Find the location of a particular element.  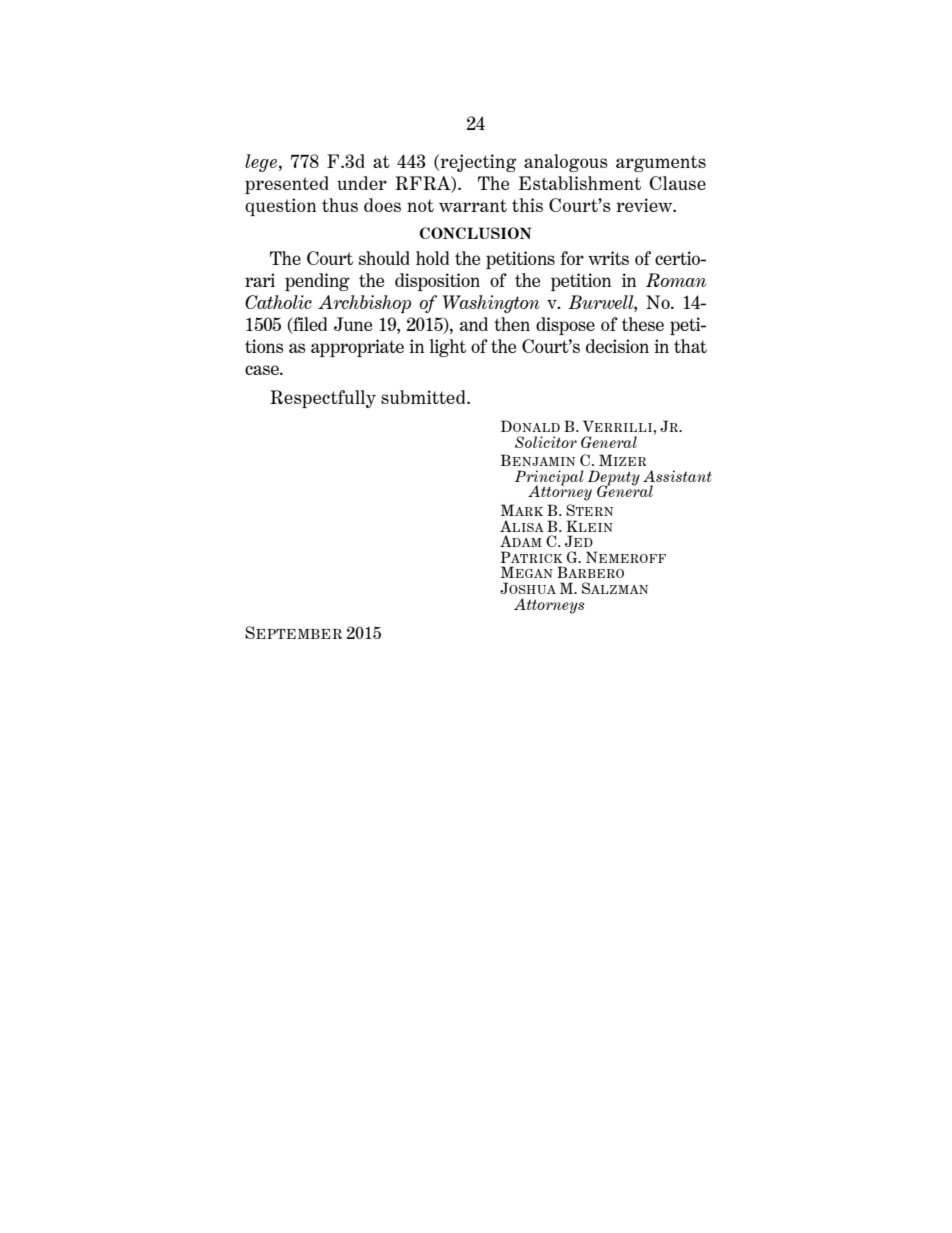

warrant is located at coordinates (473, 205).
